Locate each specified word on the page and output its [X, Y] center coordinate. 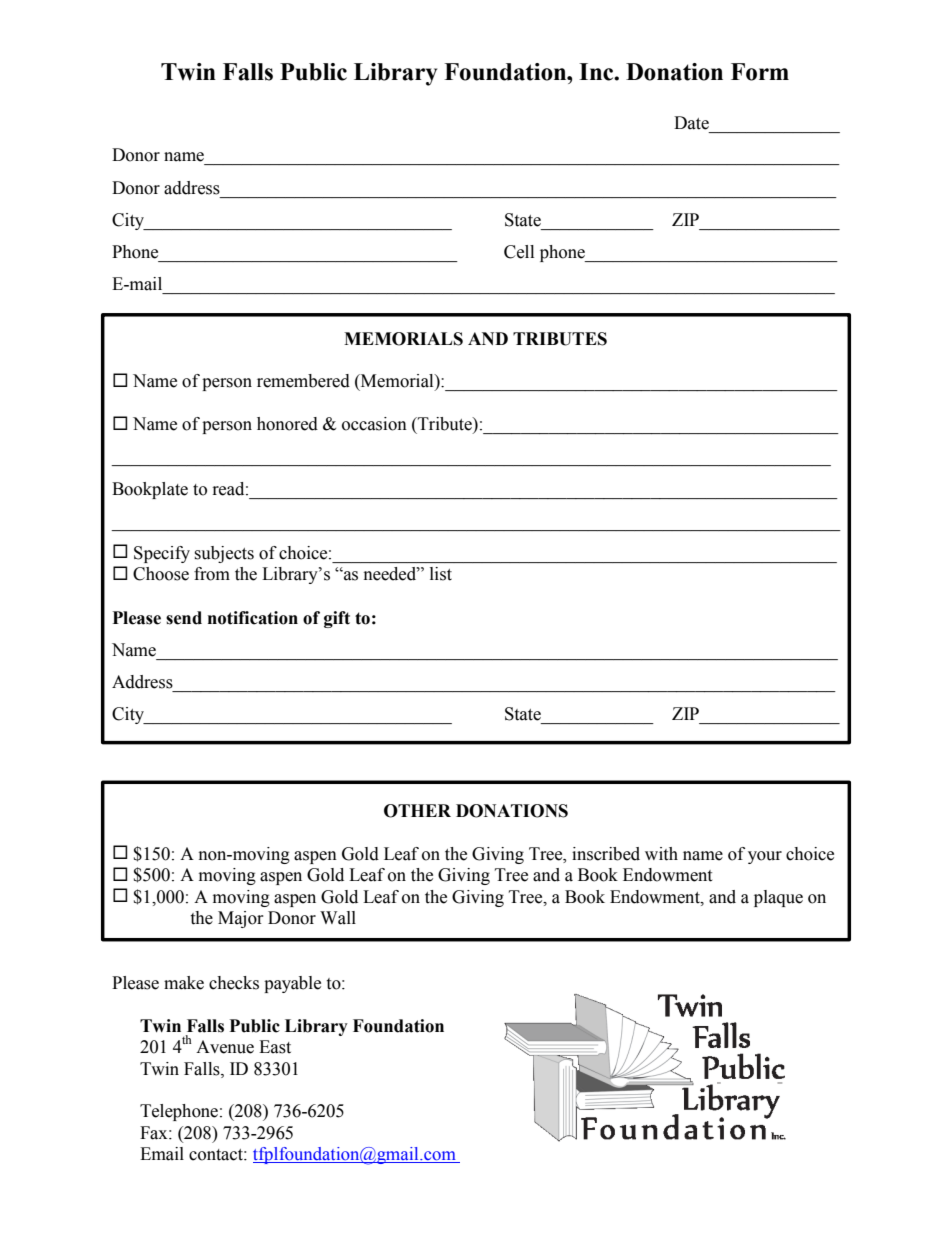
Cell [519, 252]
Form [760, 72]
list [441, 574]
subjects [224, 554]
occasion [374, 424]
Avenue [225, 1047]
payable [292, 984]
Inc [597, 72]
